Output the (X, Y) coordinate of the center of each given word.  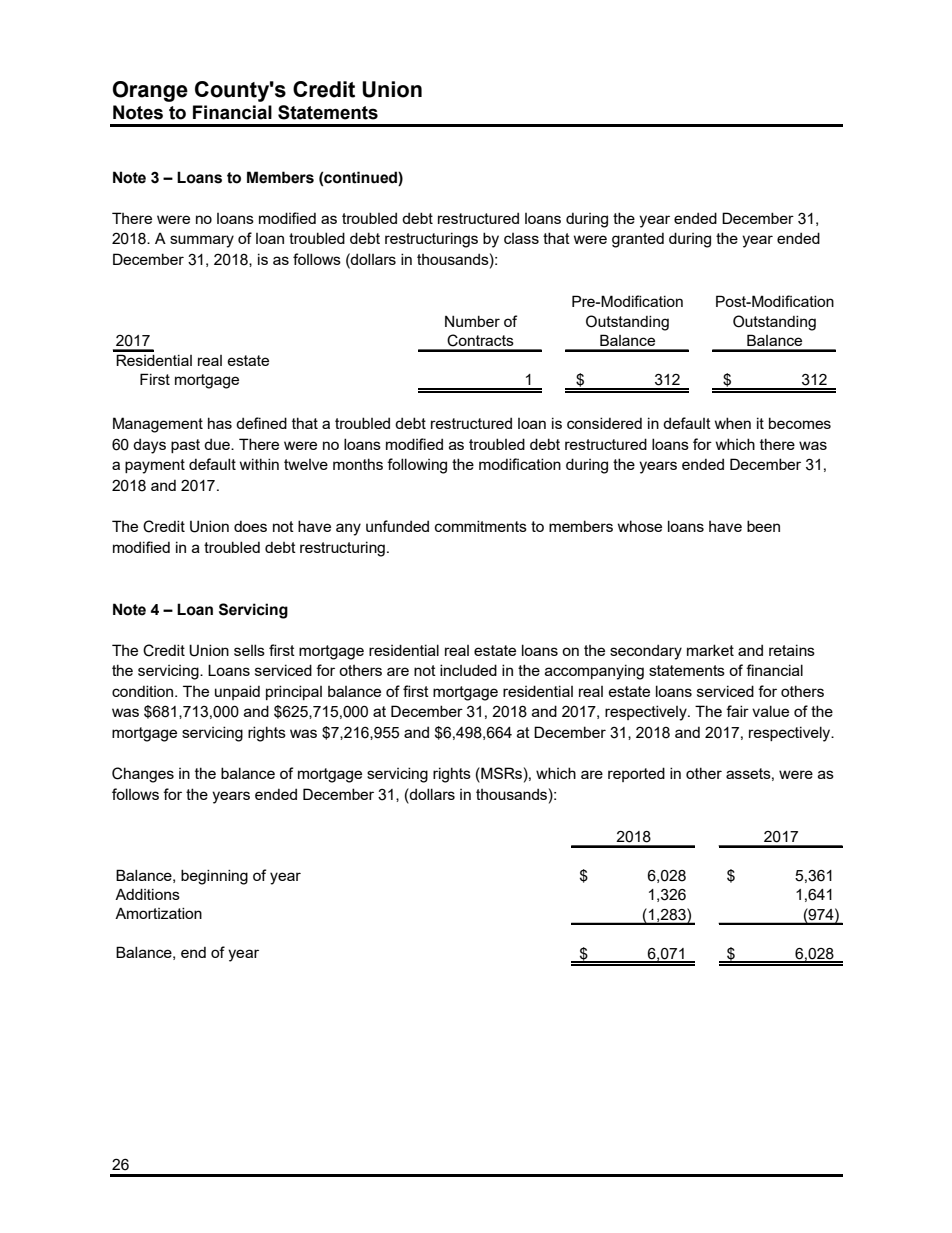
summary (202, 241)
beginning (214, 877)
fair (737, 711)
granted (638, 240)
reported (636, 774)
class (521, 238)
